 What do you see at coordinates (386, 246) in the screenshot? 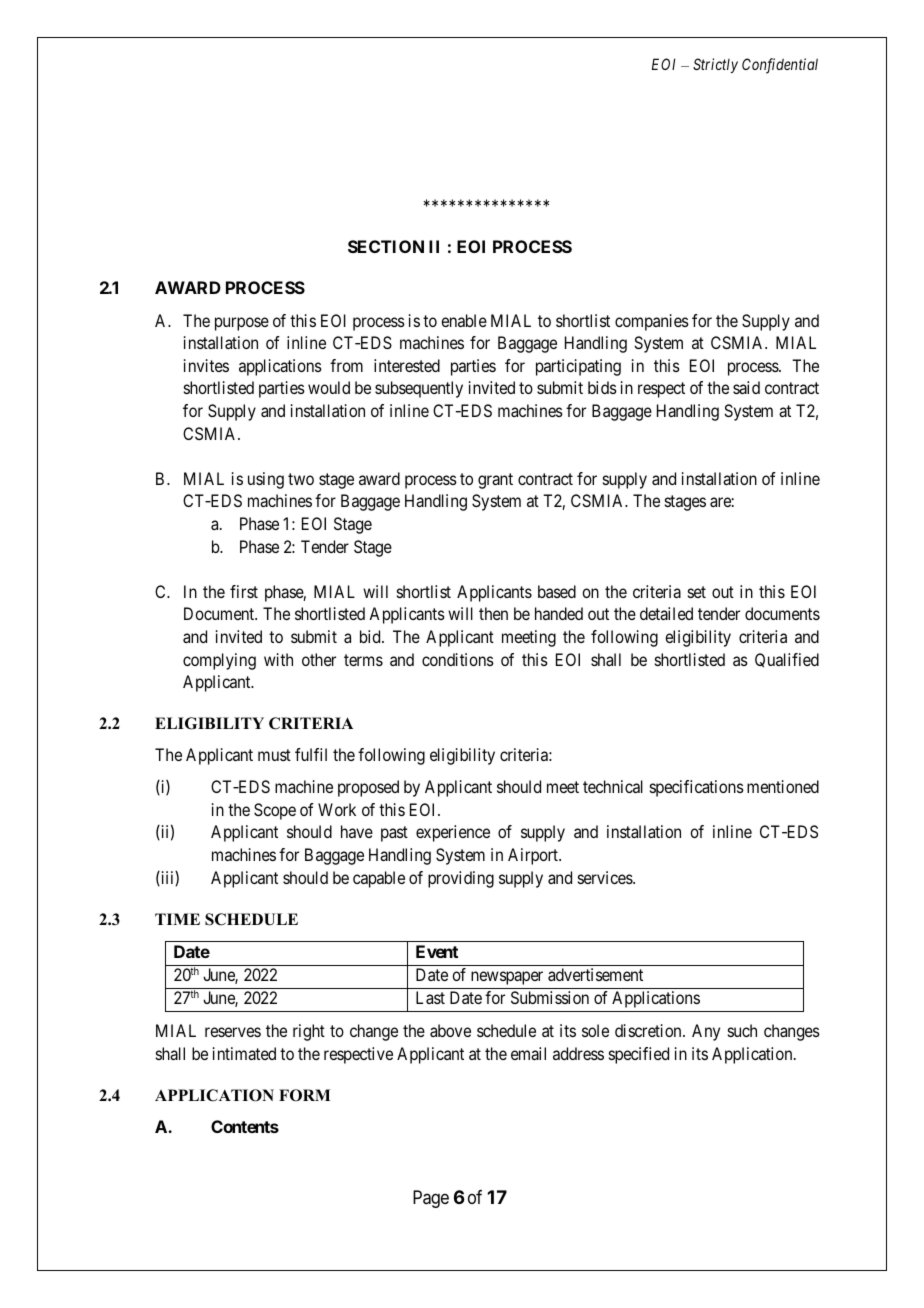
I see `SECTION` at bounding box center [386, 246].
